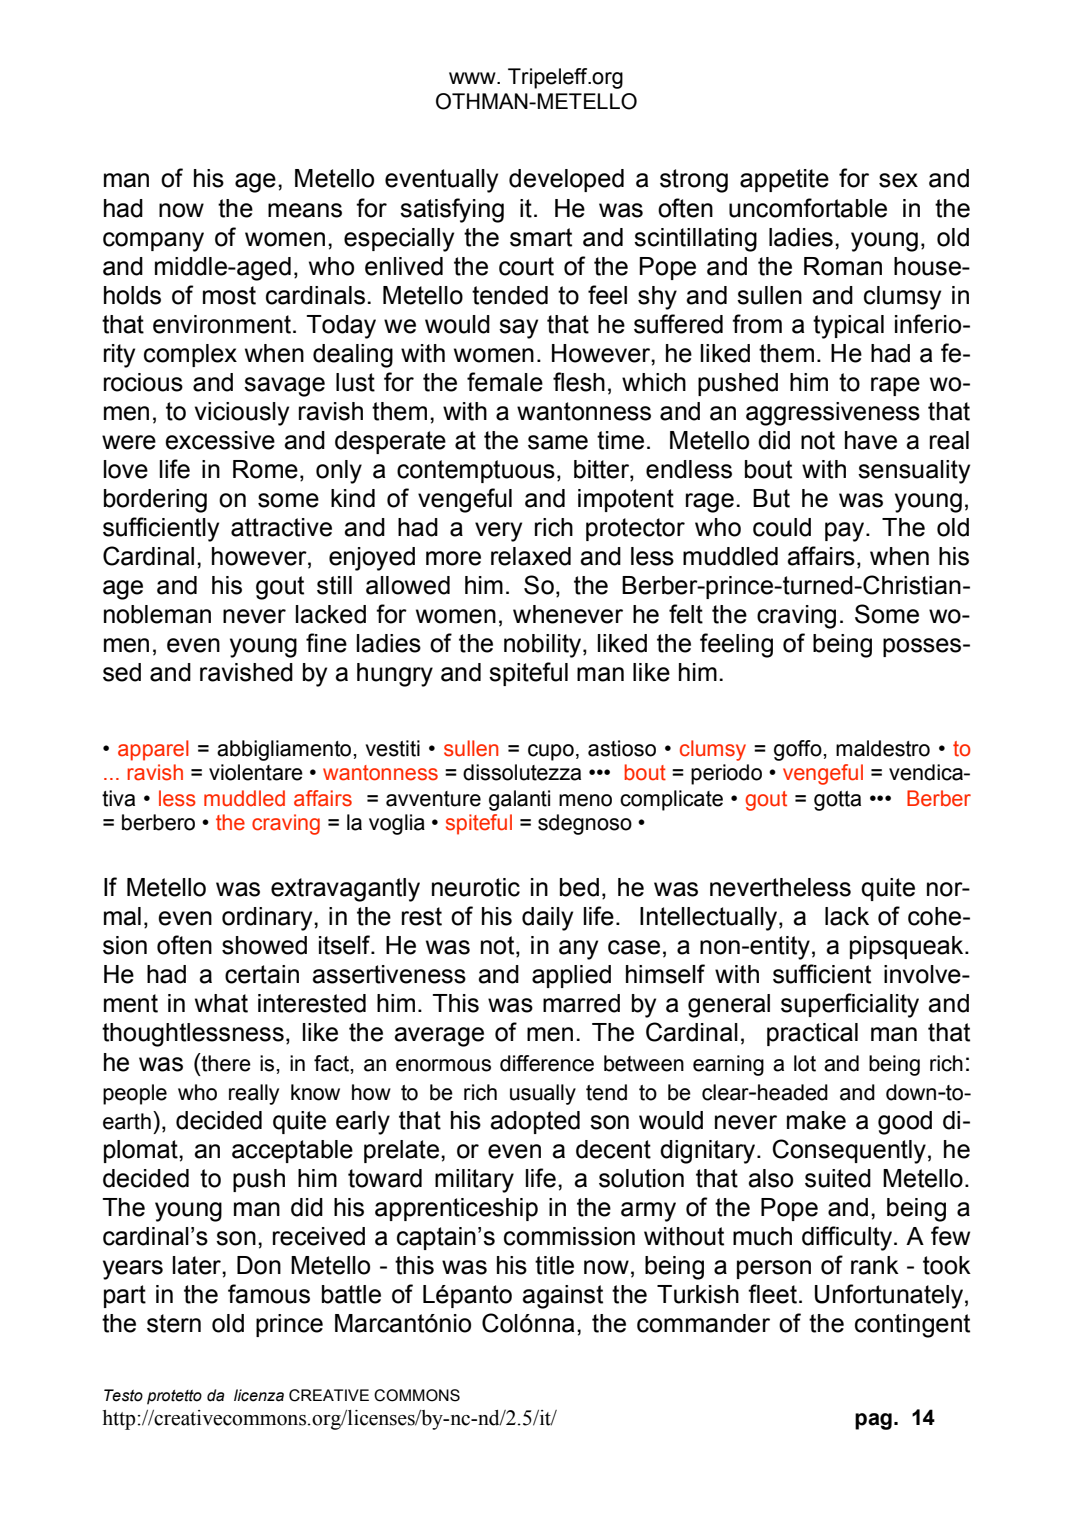 This screenshot has width=1073, height=1518. Describe the element at coordinates (305, 210) in the screenshot. I see `means` at that location.
